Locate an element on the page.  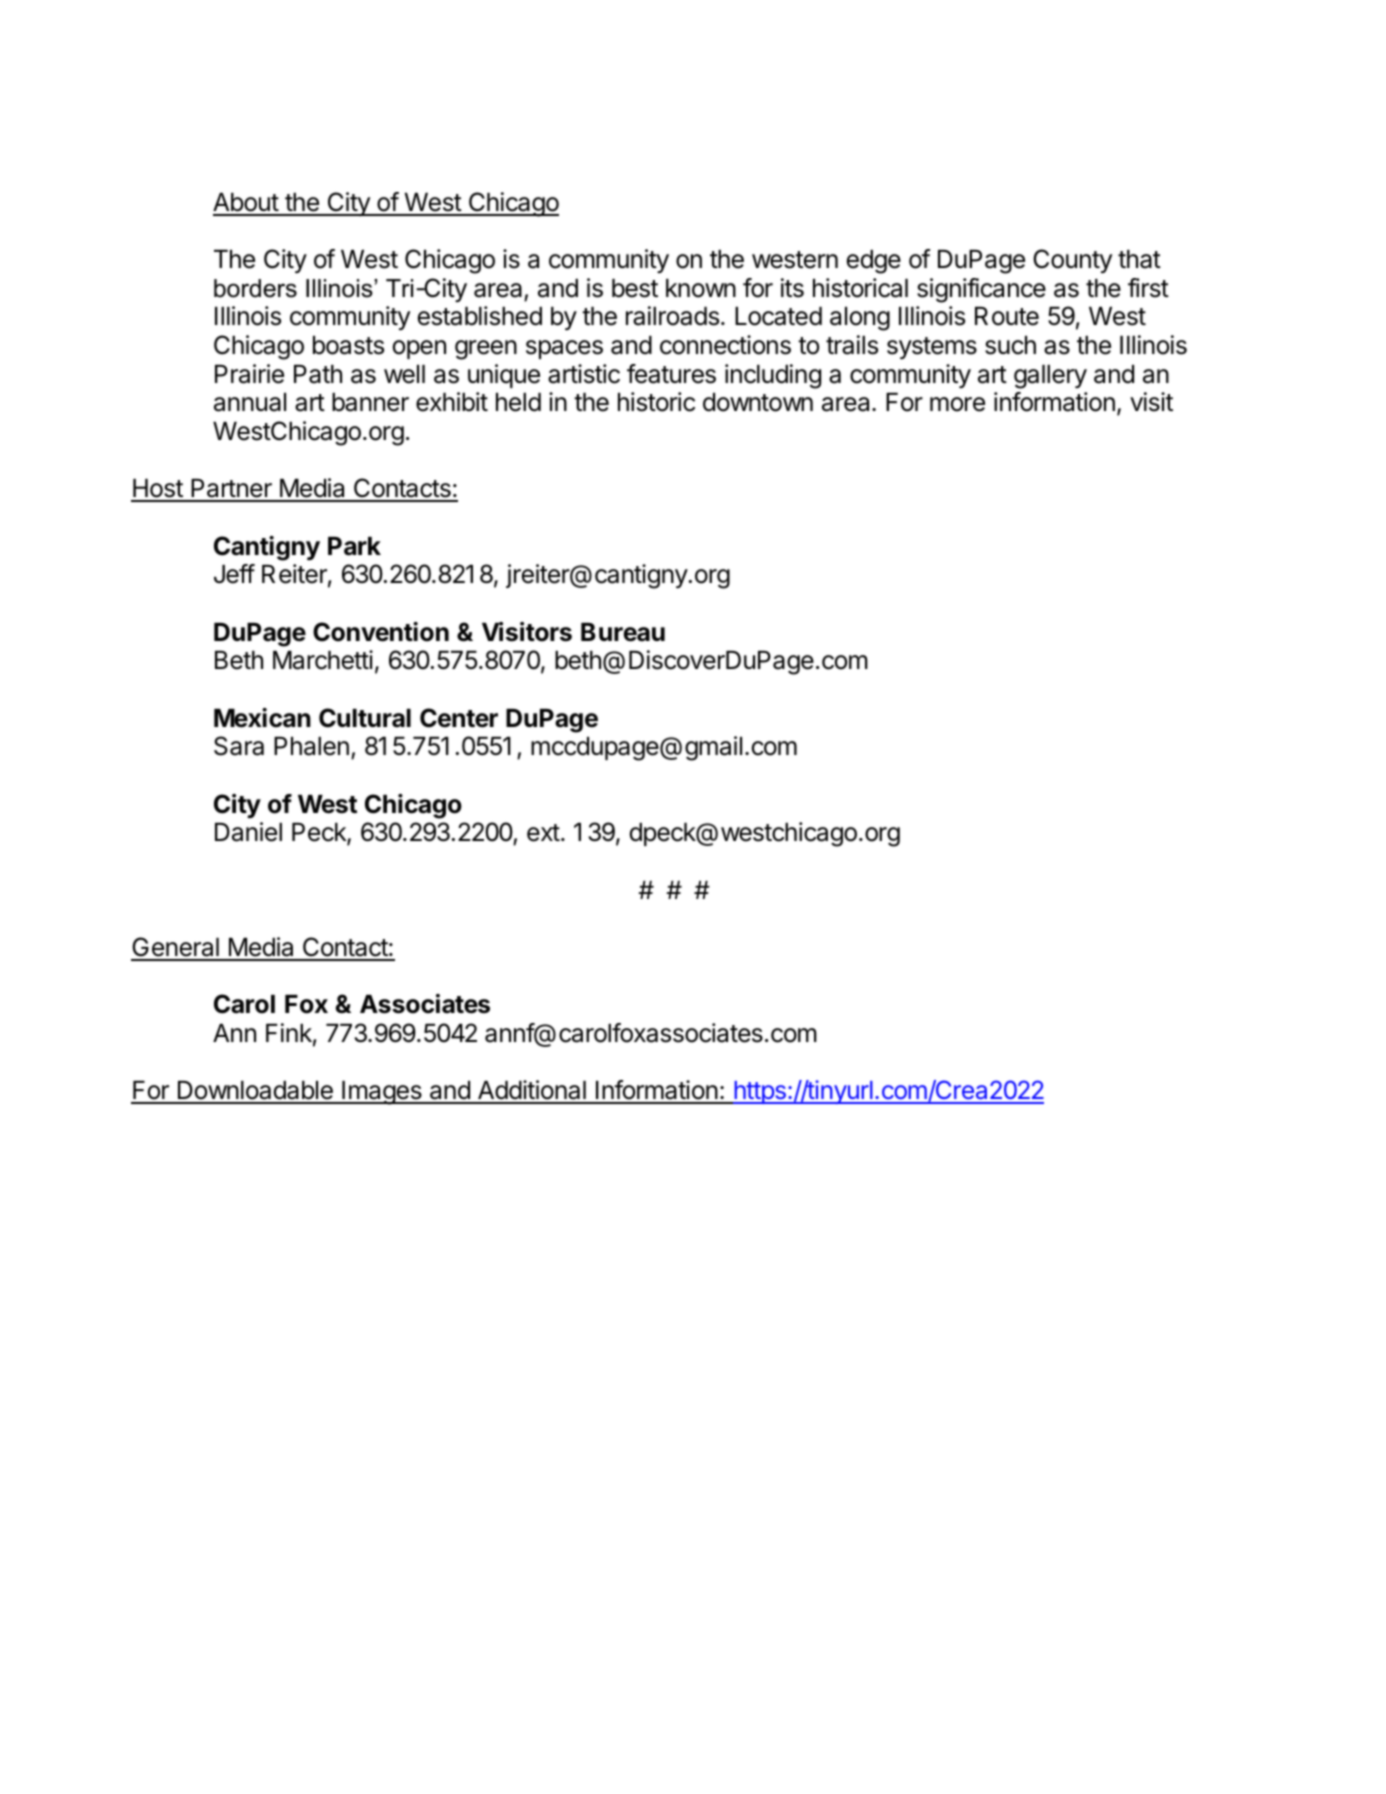
Images is located at coordinates (382, 1093).
